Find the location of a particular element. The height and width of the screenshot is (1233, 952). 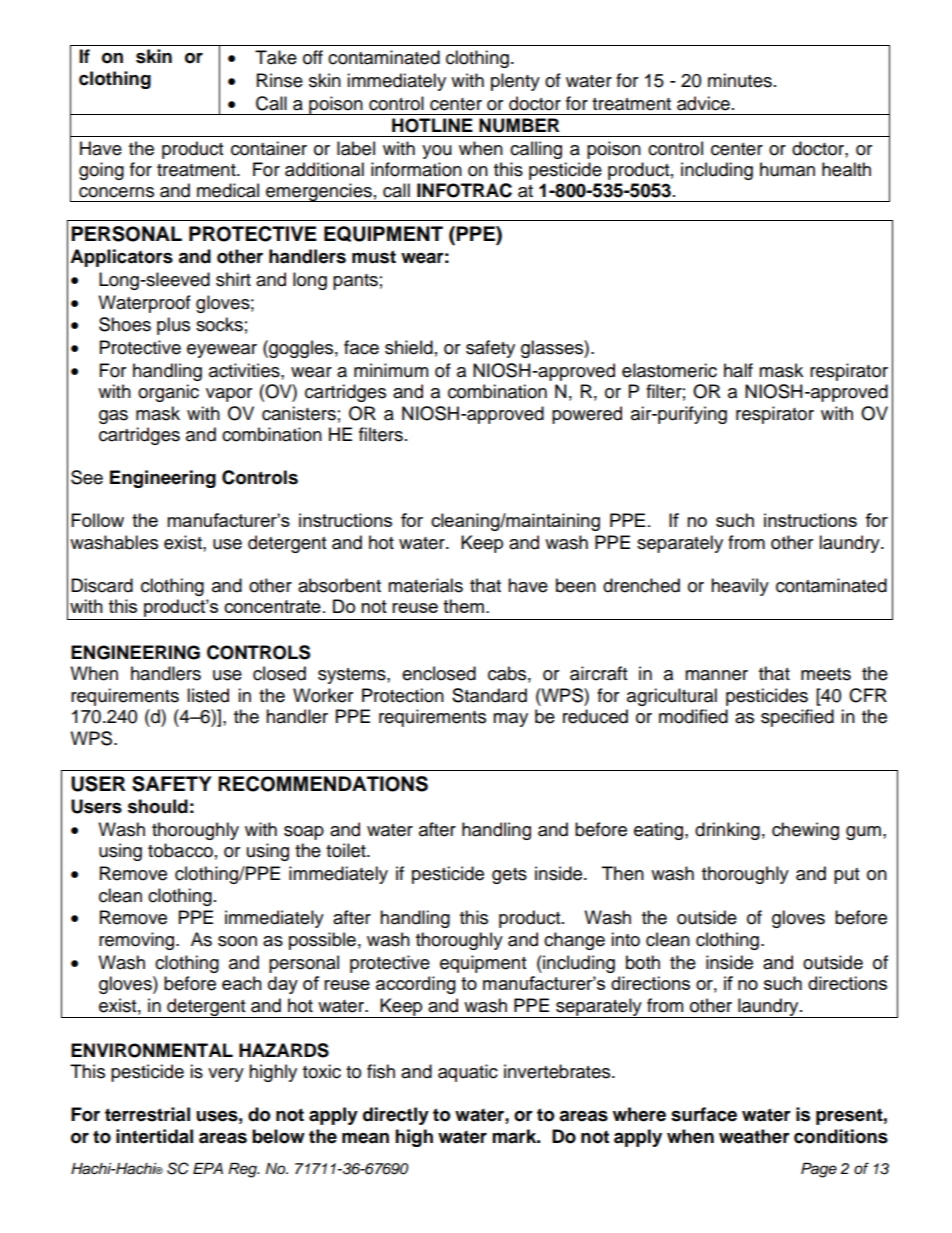

Discard is located at coordinates (102, 585).
